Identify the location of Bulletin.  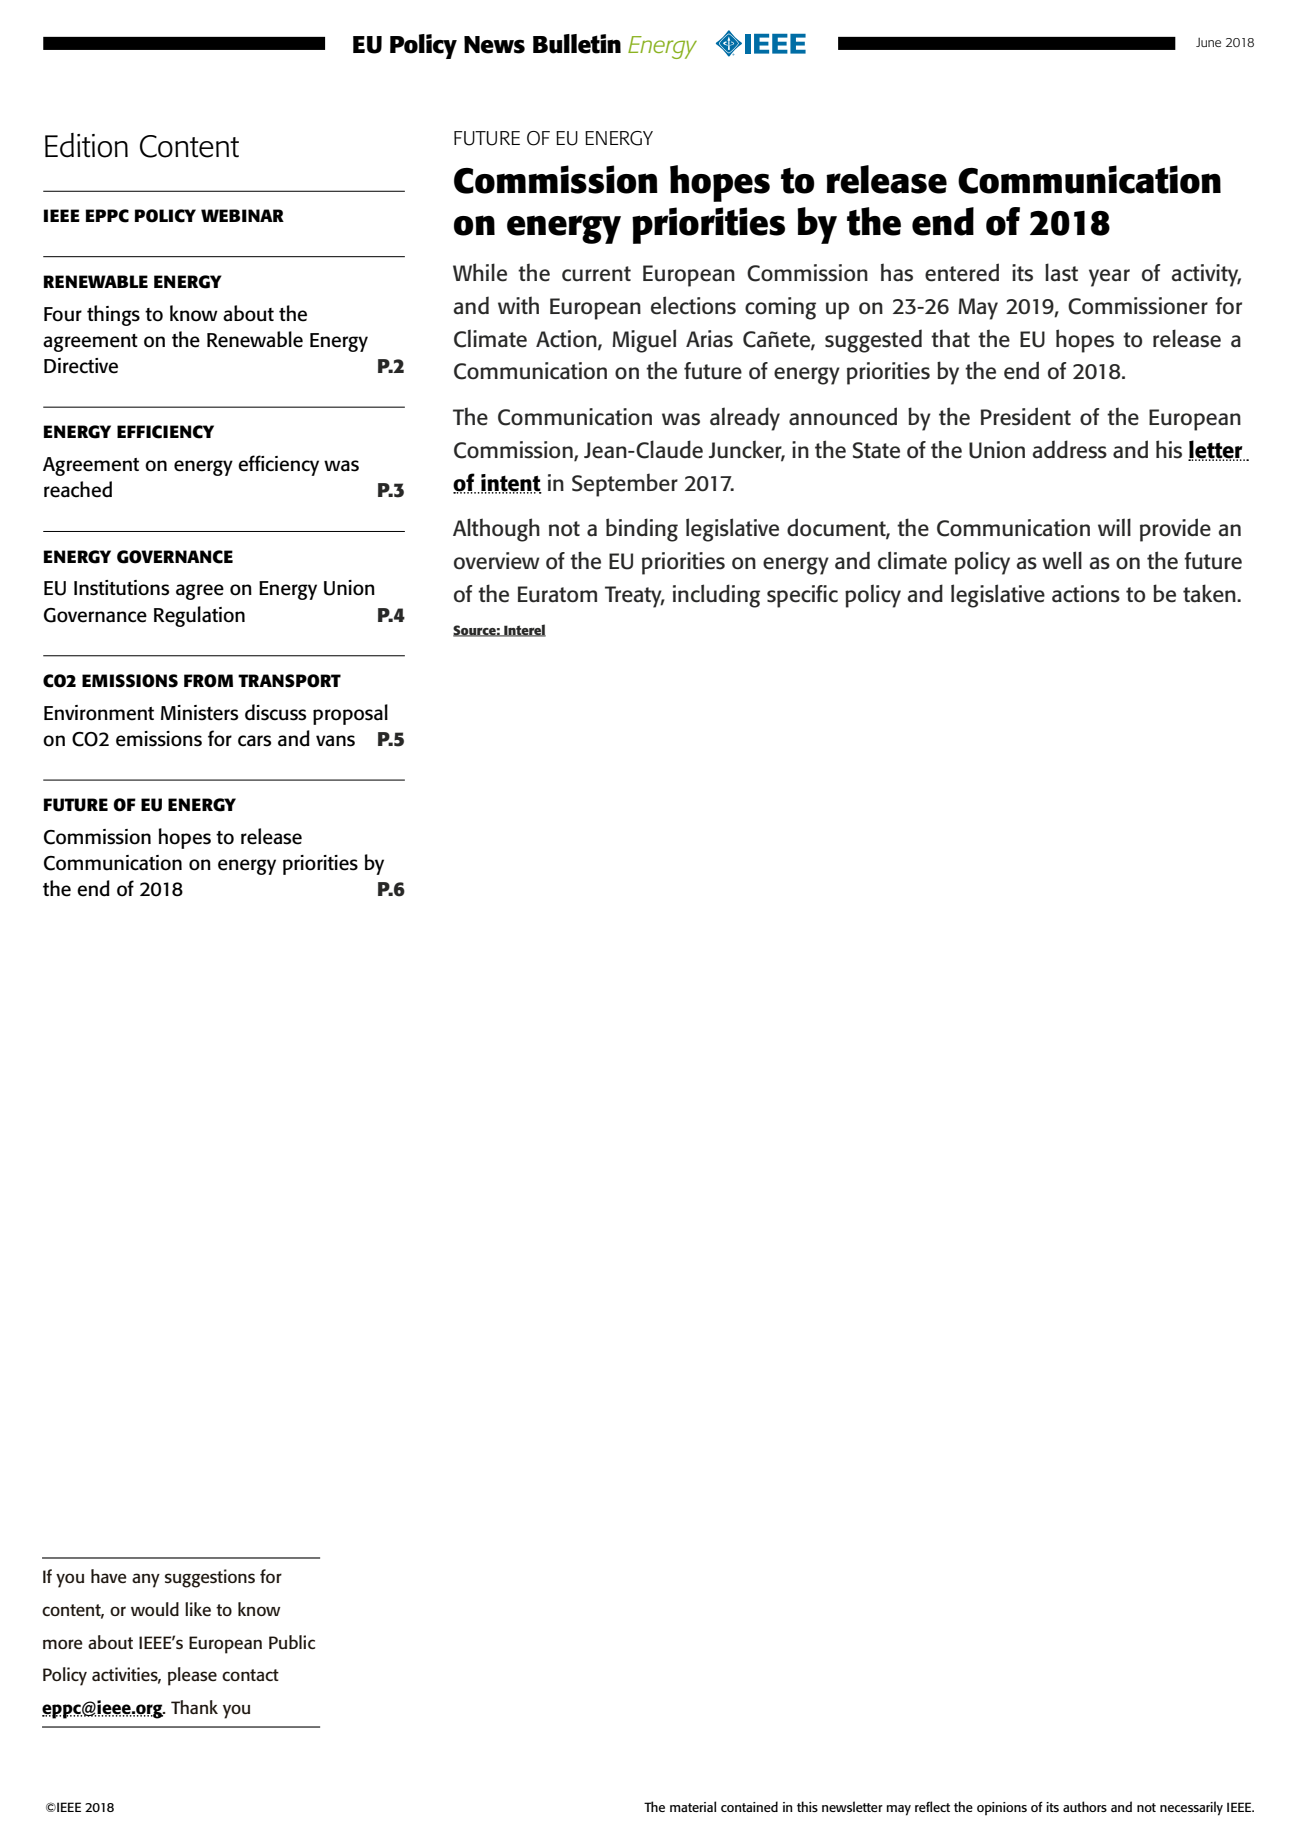
(577, 44).
